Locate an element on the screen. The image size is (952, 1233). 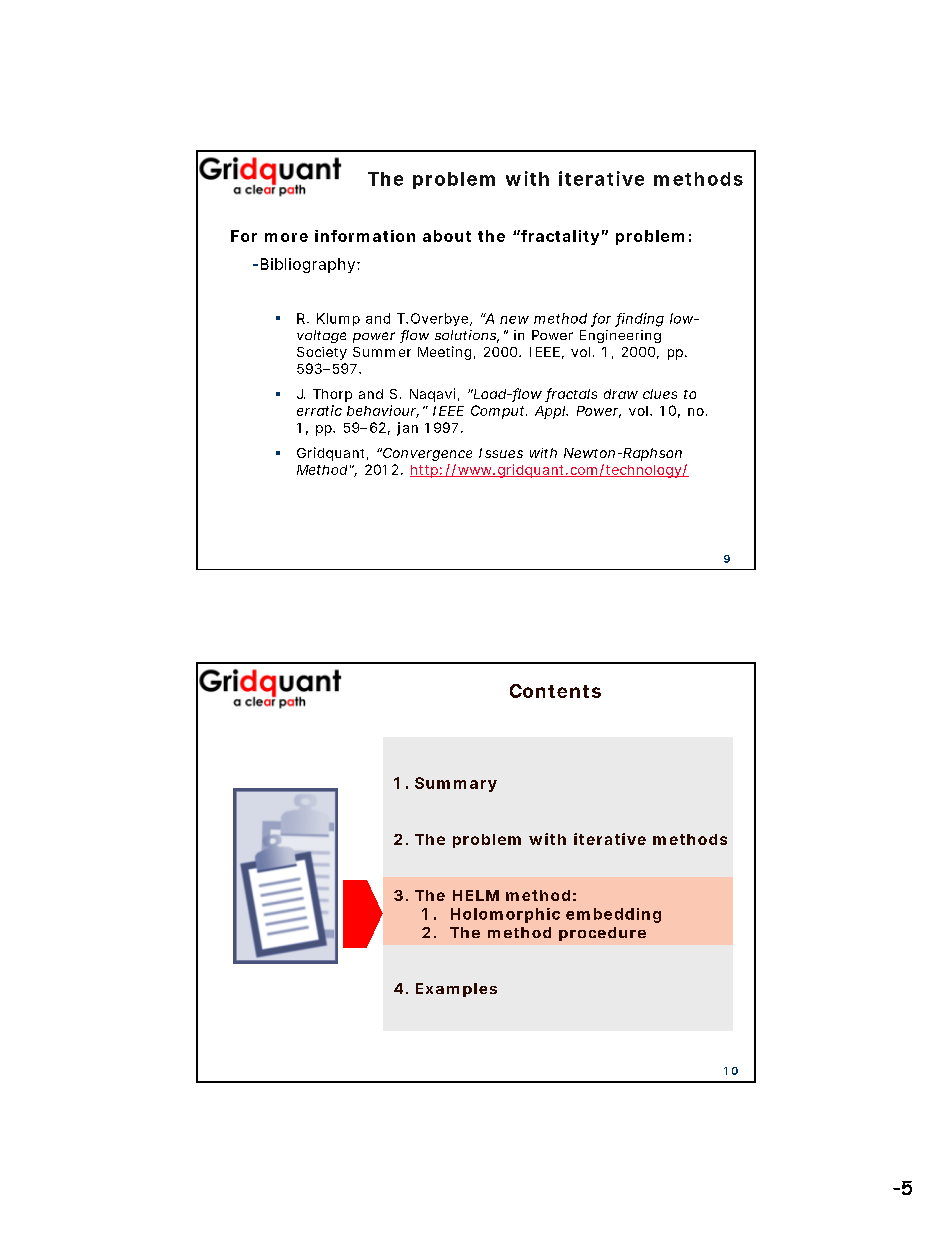
Issues is located at coordinates (501, 453).
